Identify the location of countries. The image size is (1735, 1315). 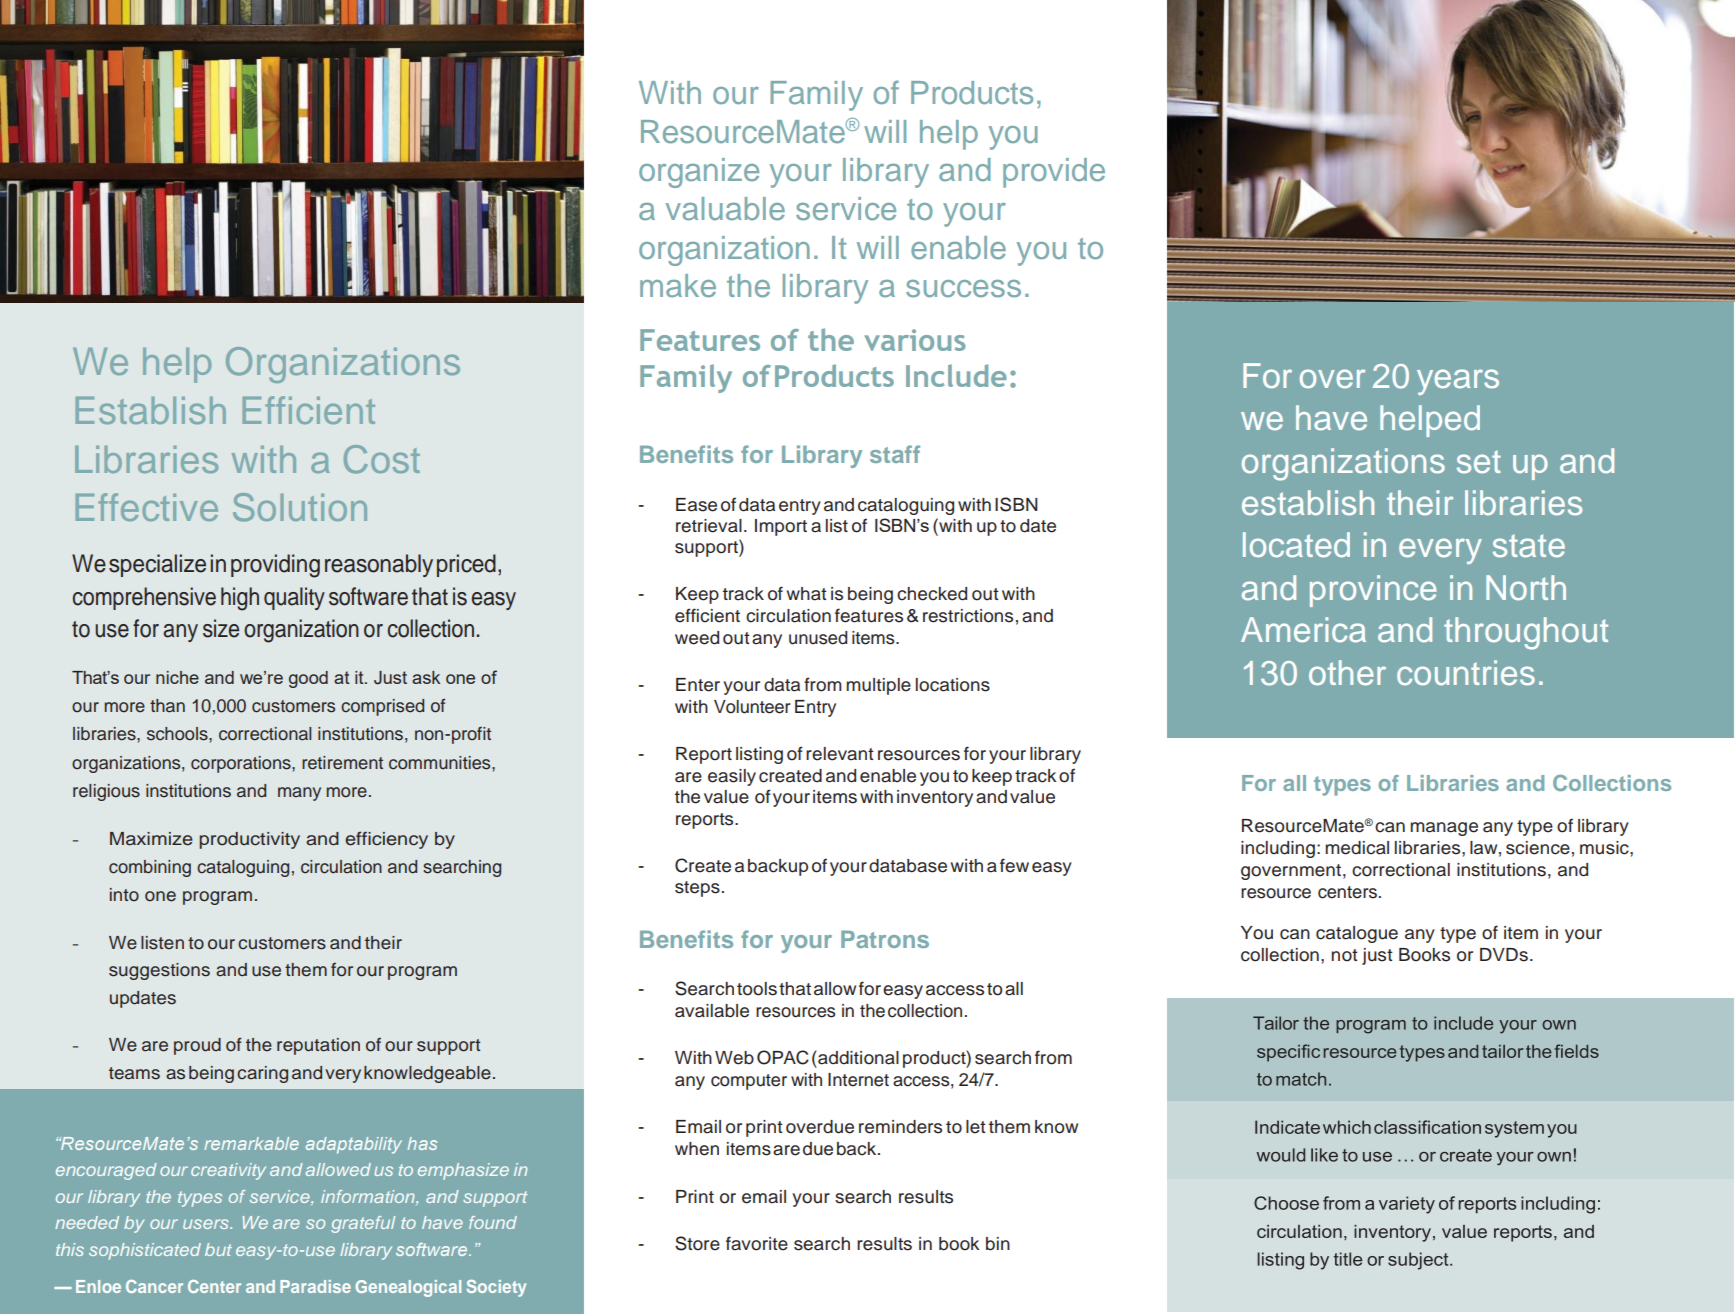
(1466, 673).
